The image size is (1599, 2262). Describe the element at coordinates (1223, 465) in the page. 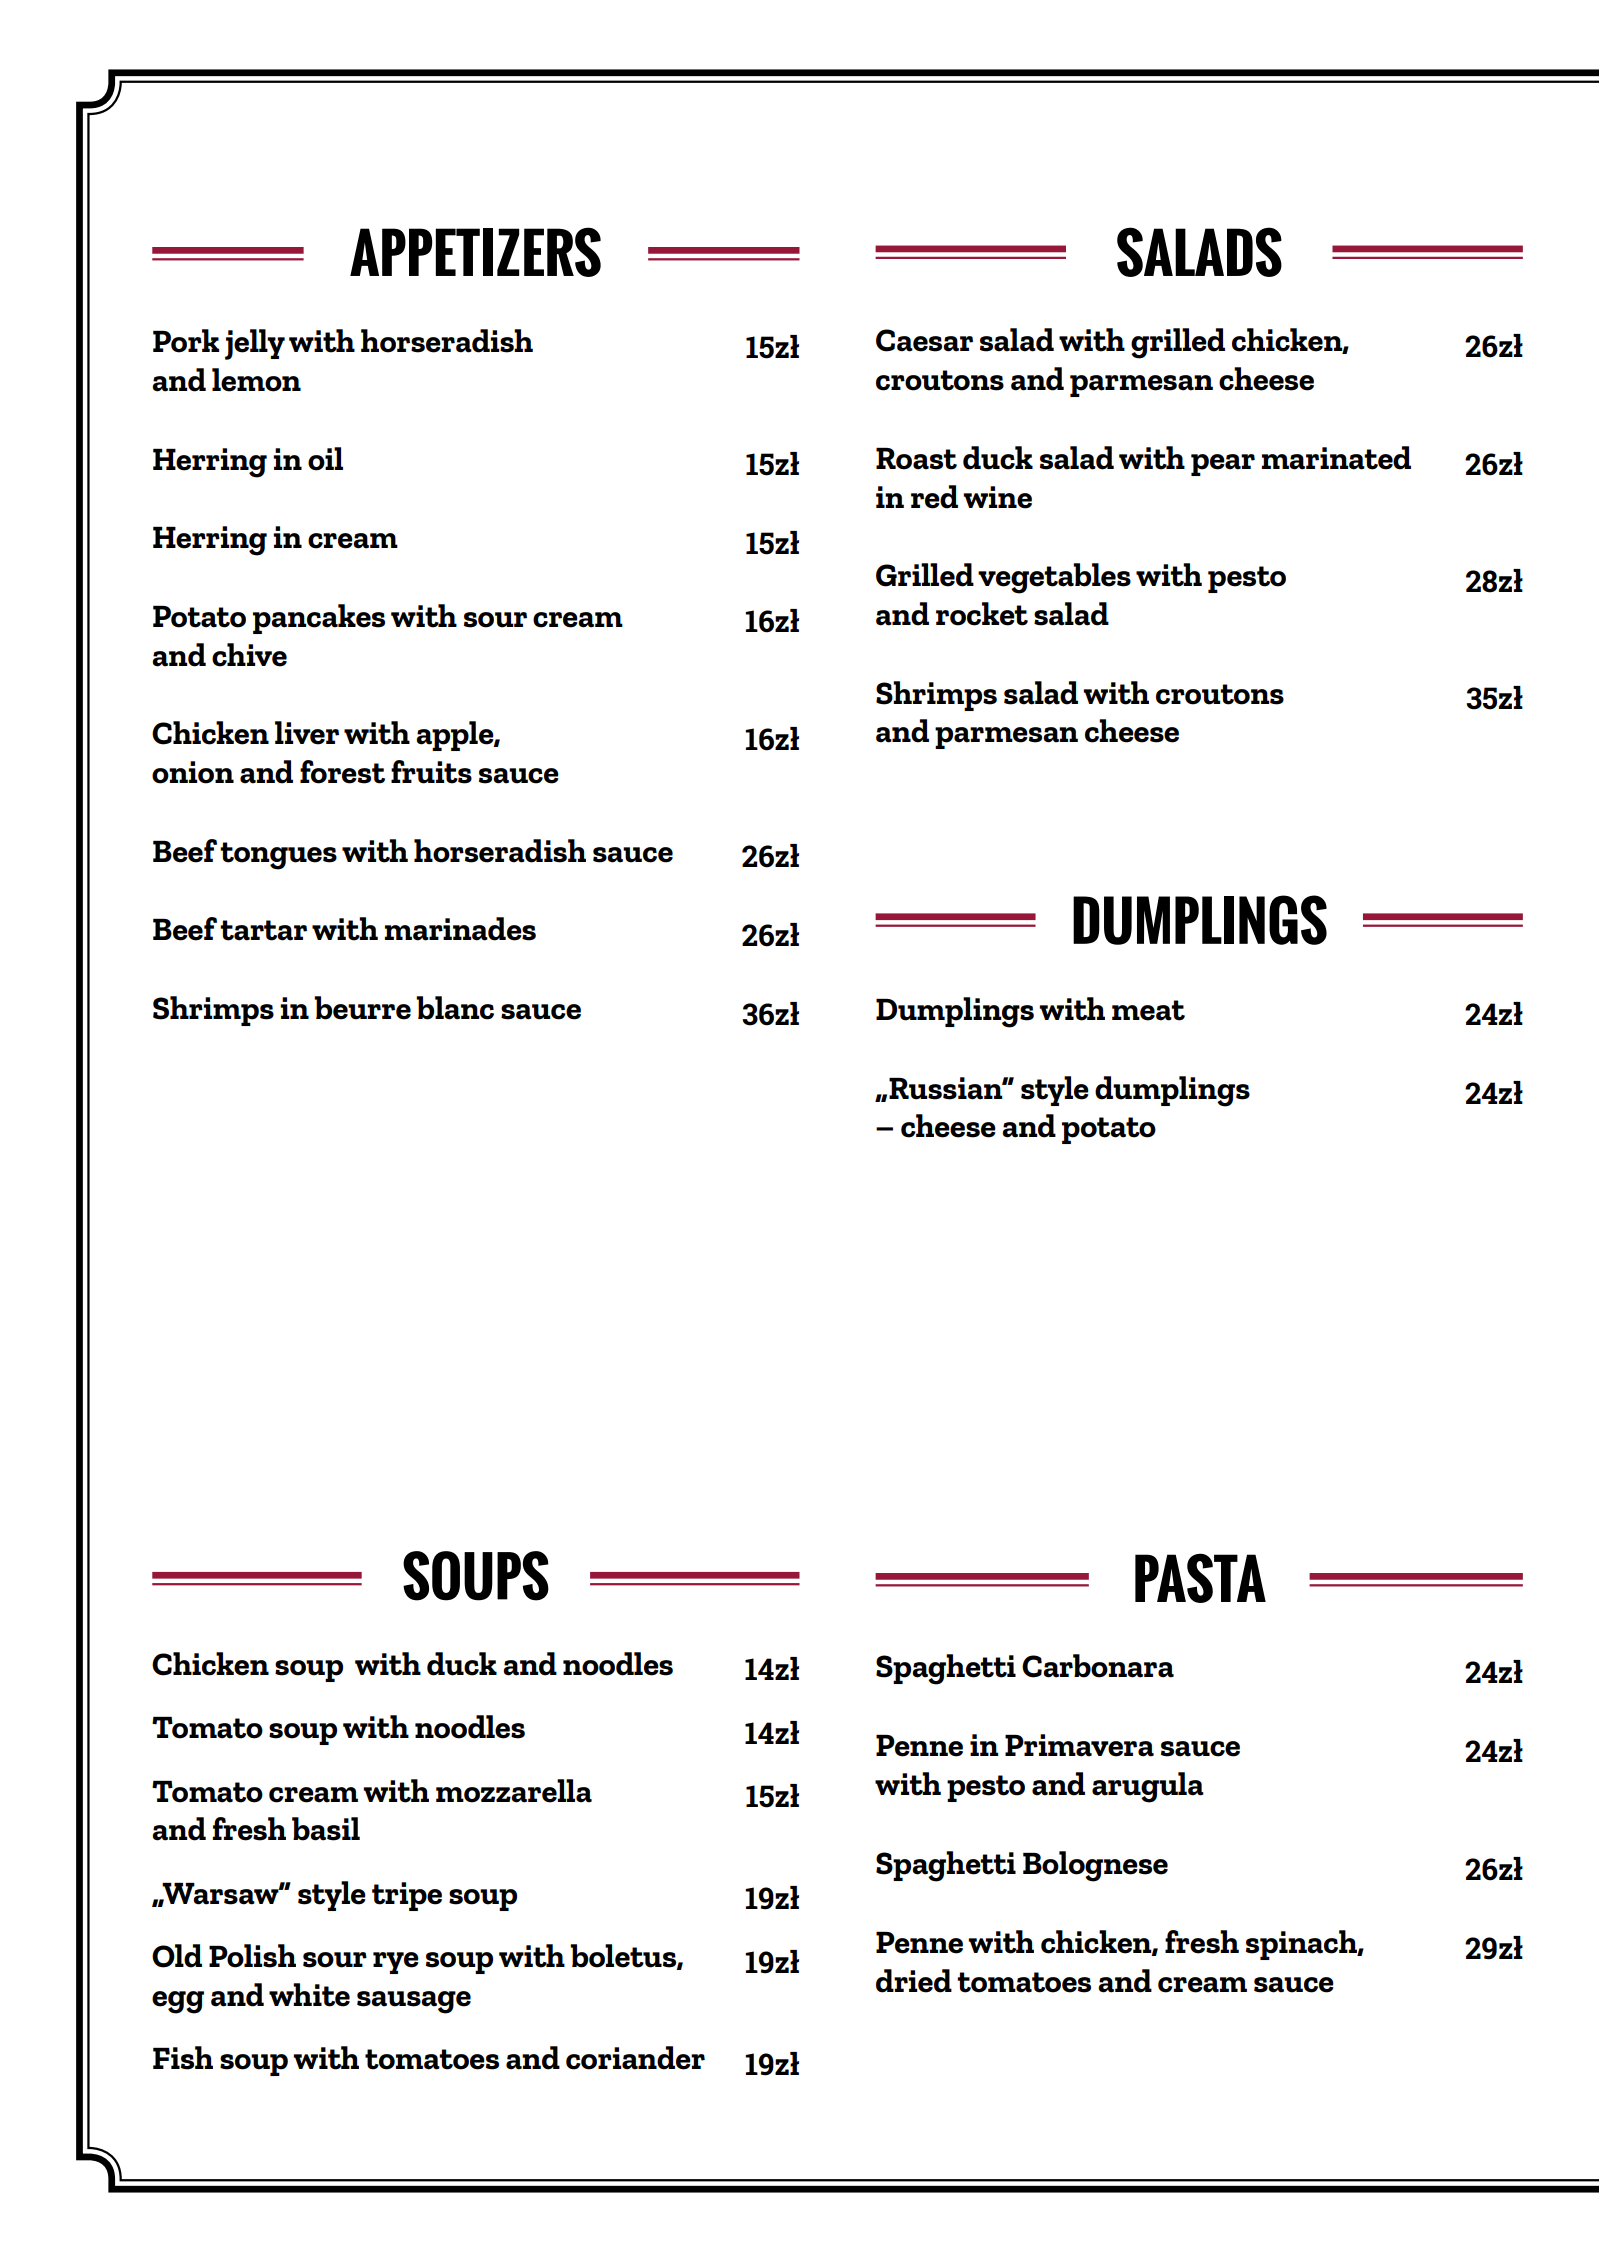

I see `pear` at that location.
